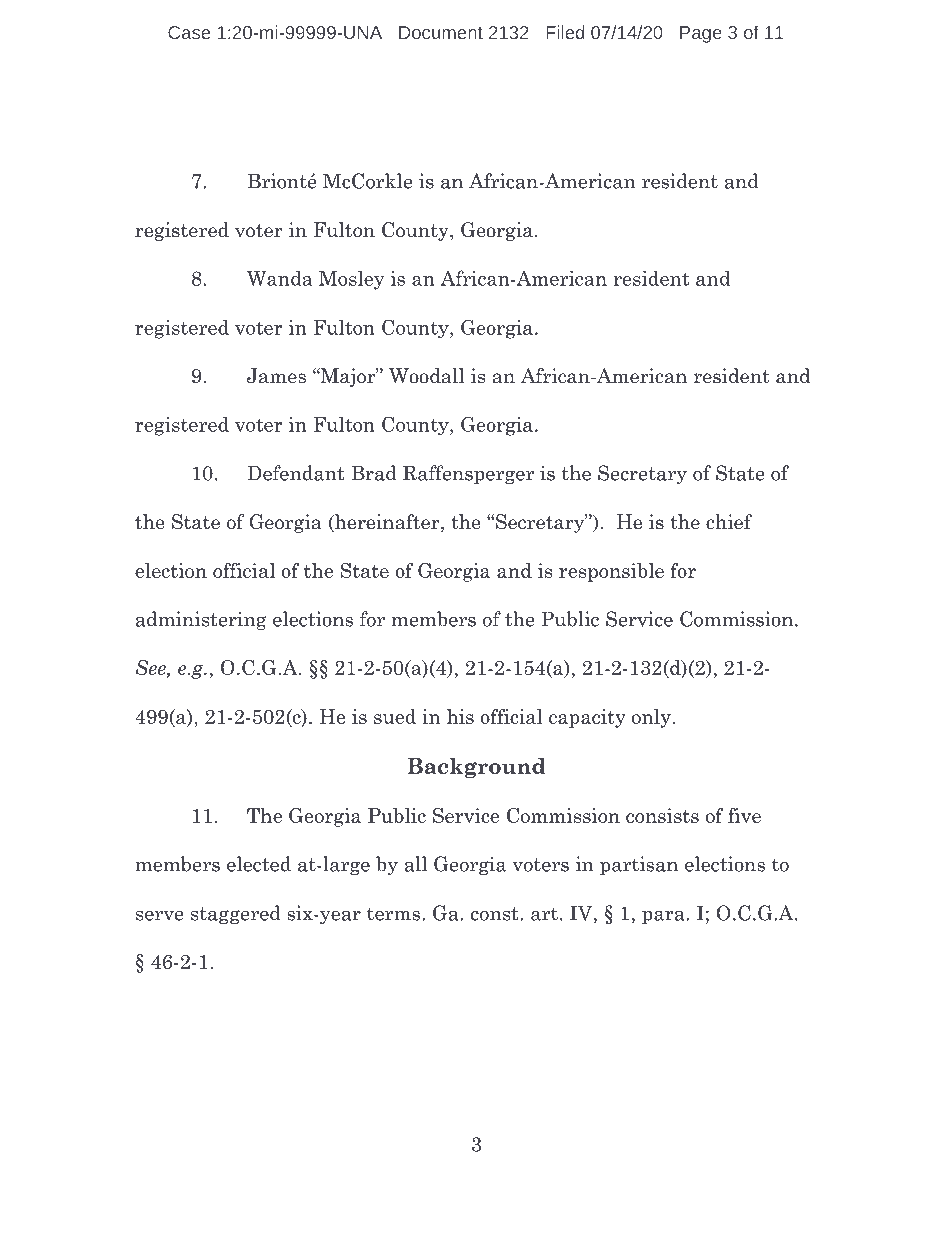 This screenshot has height=1233, width=952. Describe the element at coordinates (496, 914) in the screenshot. I see `const` at that location.
